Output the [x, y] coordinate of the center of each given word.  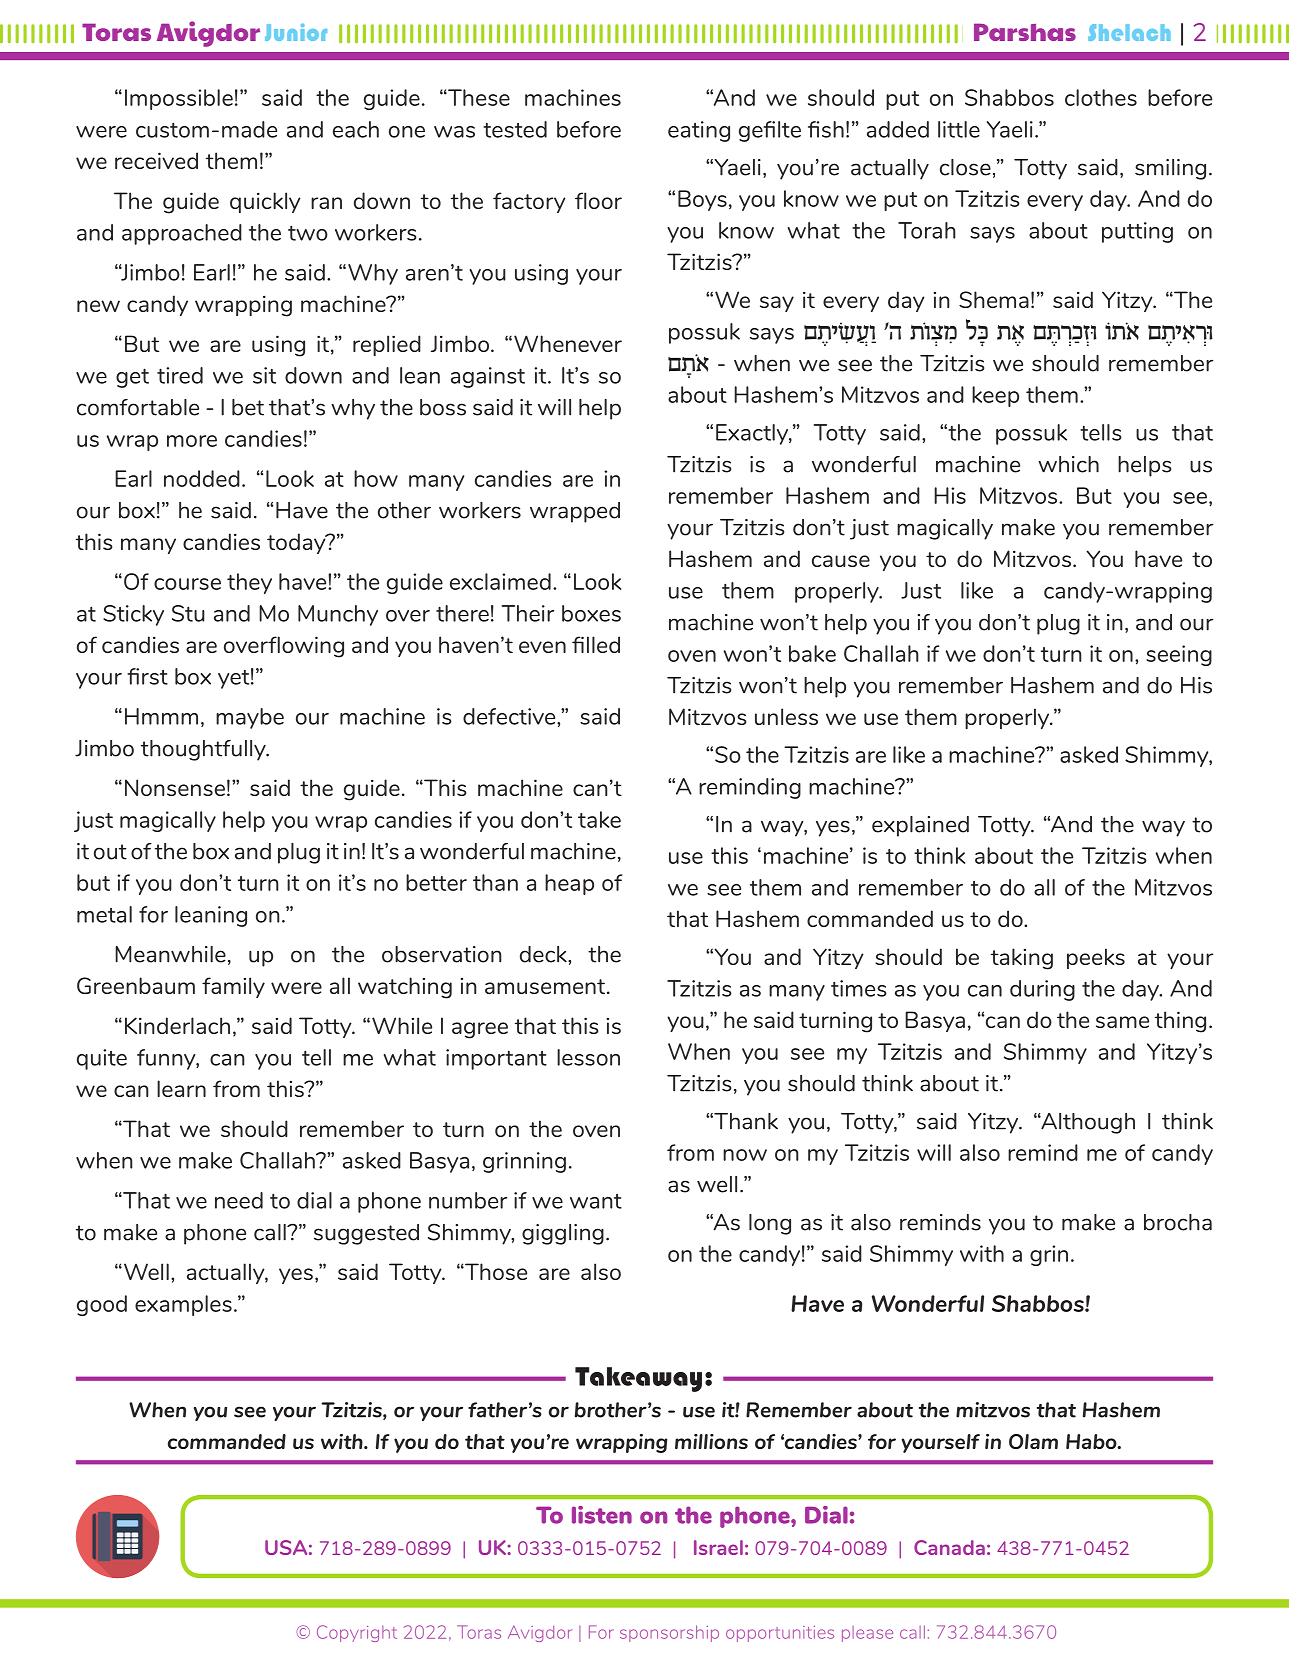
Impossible [179, 99]
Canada [949, 1547]
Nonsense [175, 787]
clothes [1101, 97]
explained [920, 826]
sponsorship [669, 1633]
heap [569, 884]
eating [699, 131]
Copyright [357, 1633]
